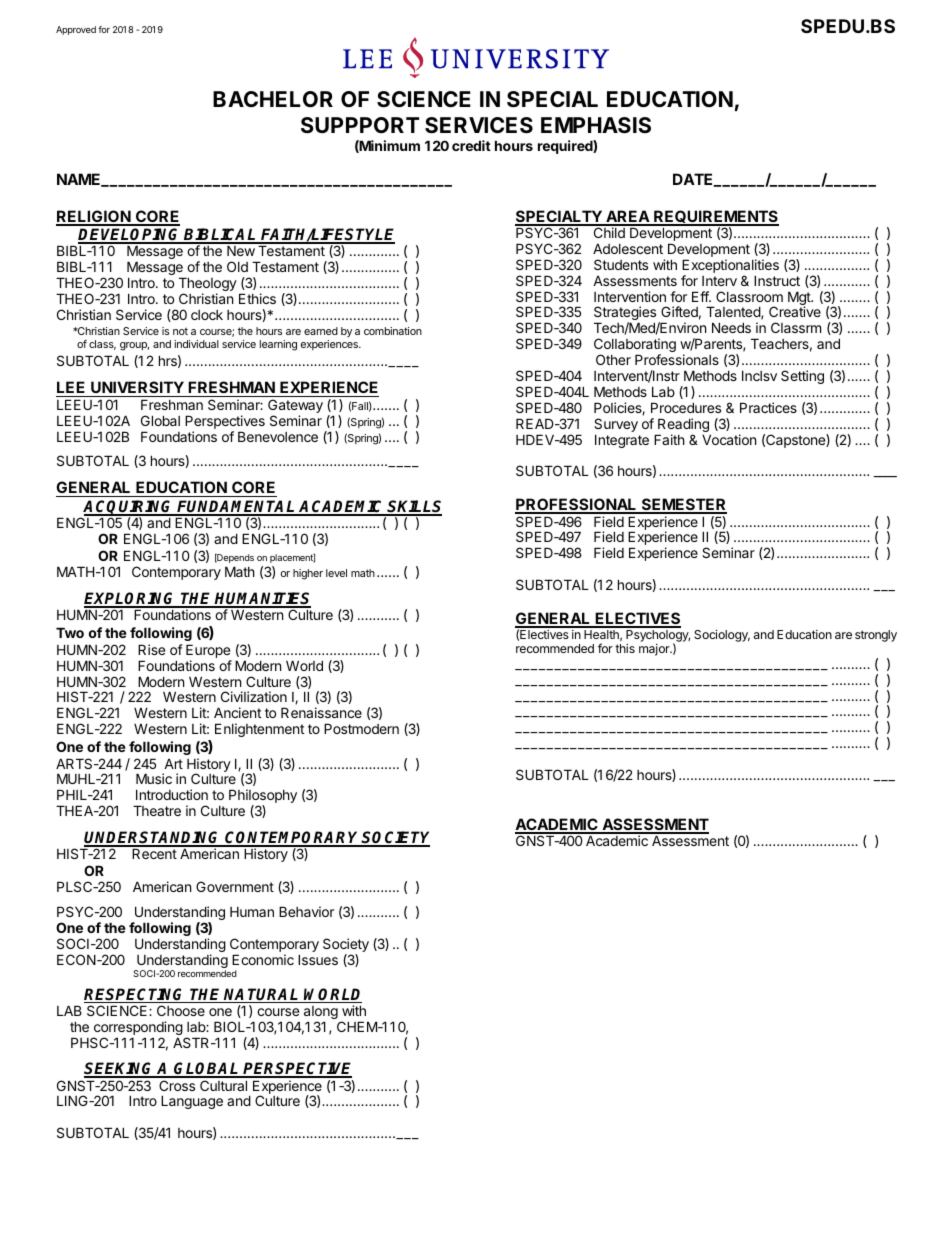 This screenshot has height=1233, width=952. What do you see at coordinates (306, 911) in the screenshot?
I see `Behavior` at bounding box center [306, 911].
